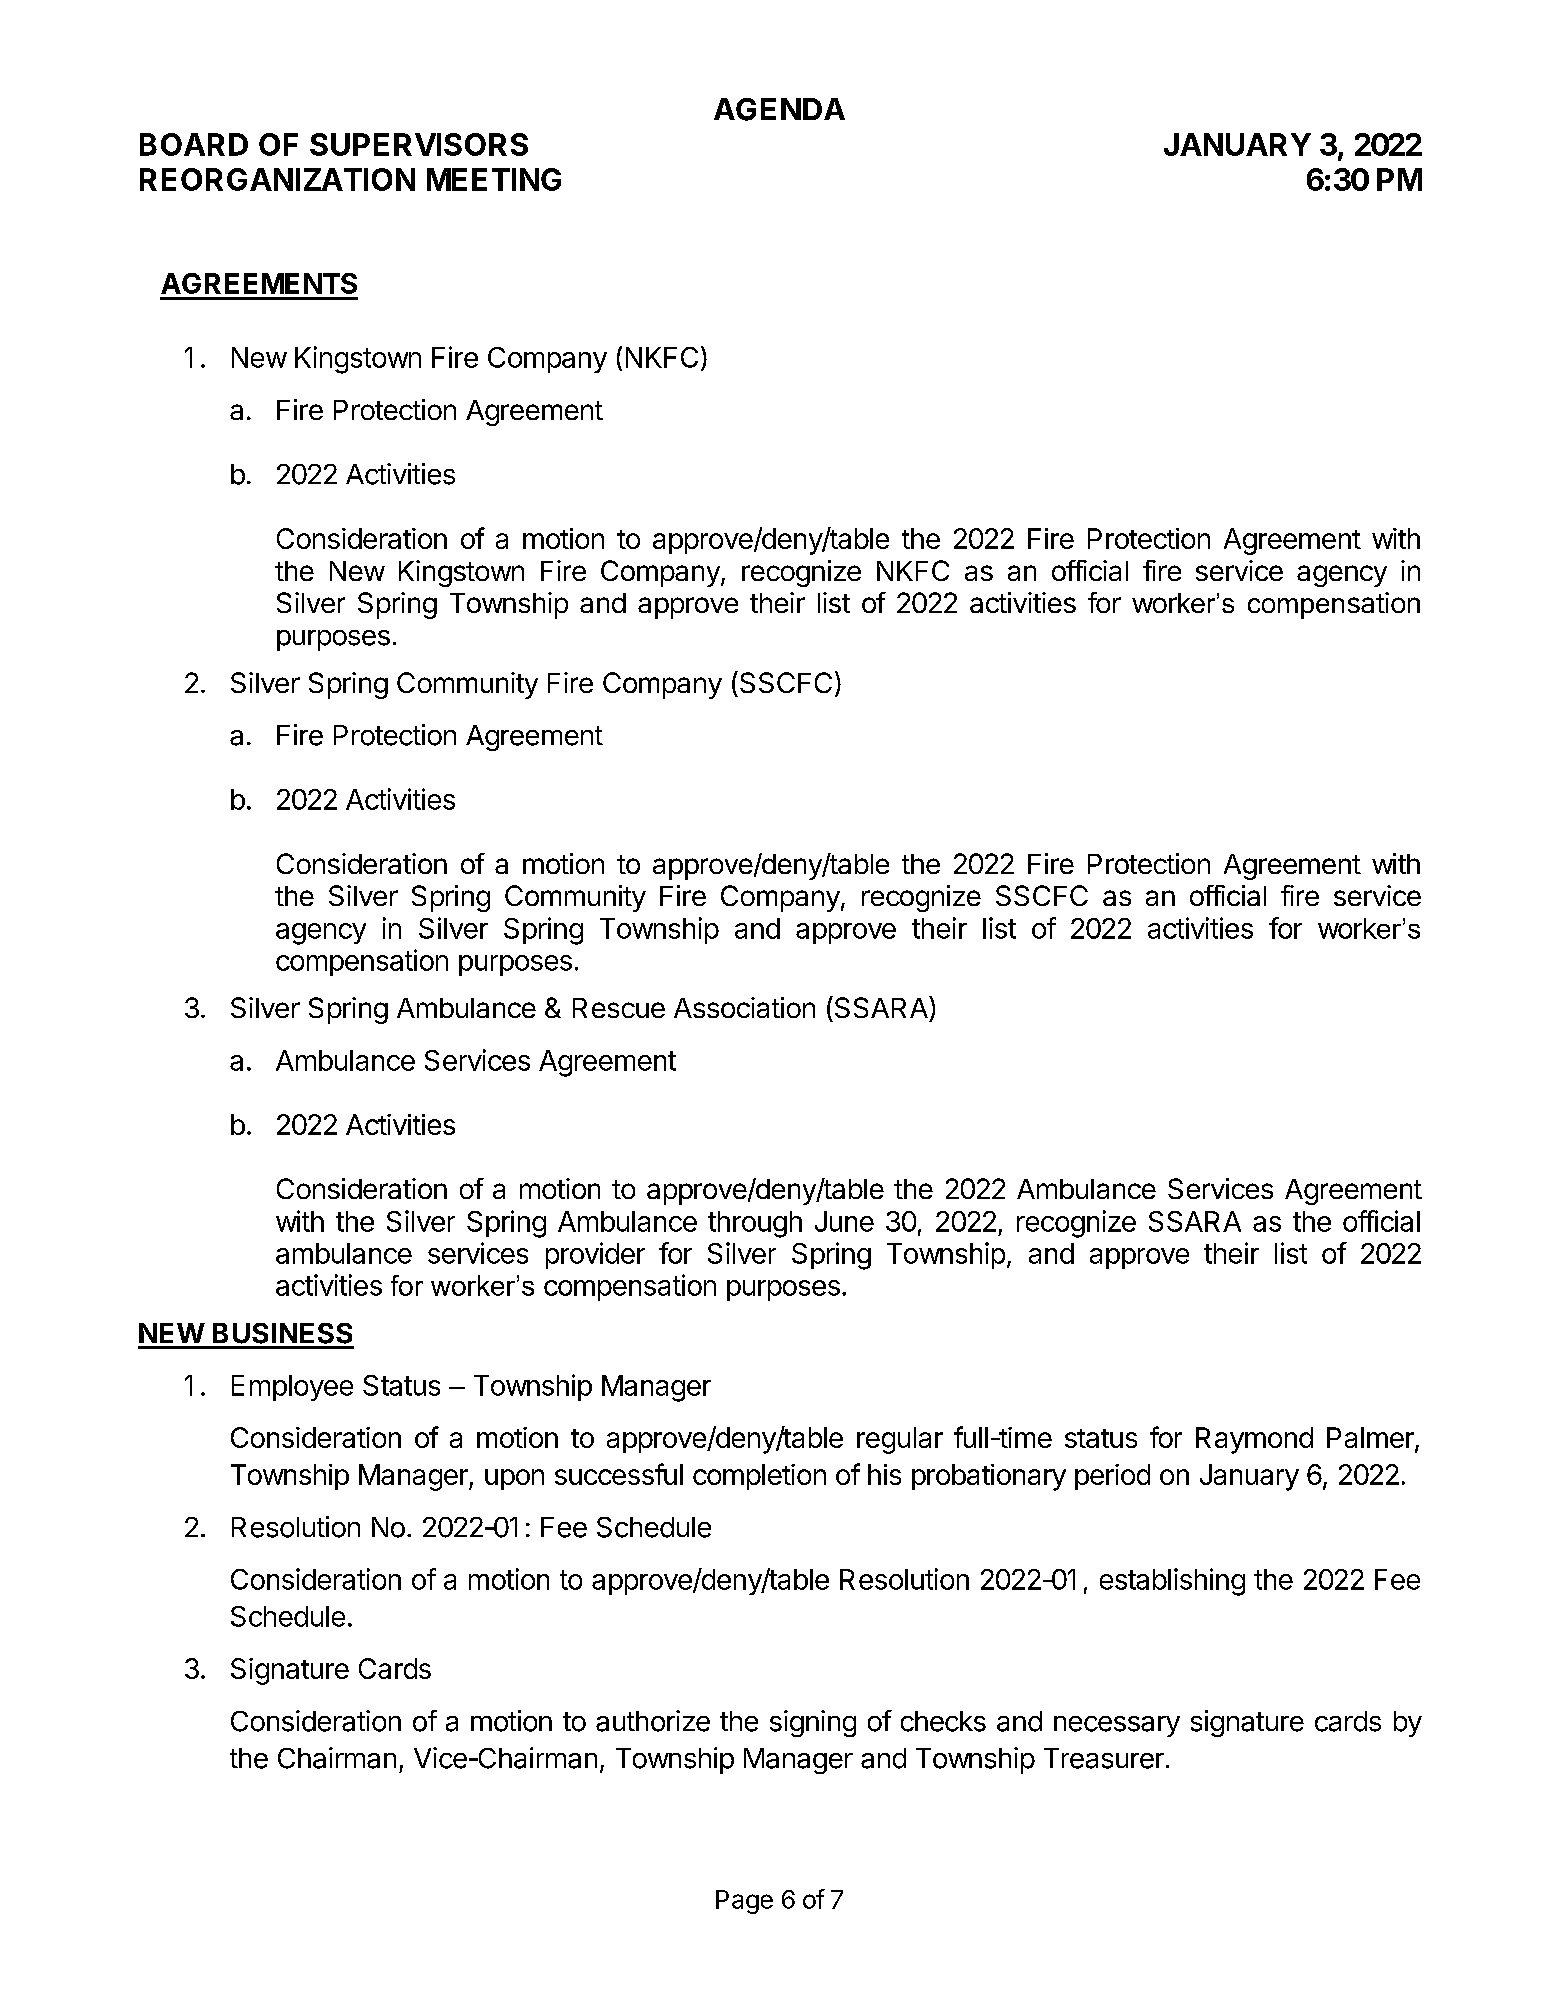 The image size is (1558, 2016). I want to click on AGENDA, so click(779, 109).
